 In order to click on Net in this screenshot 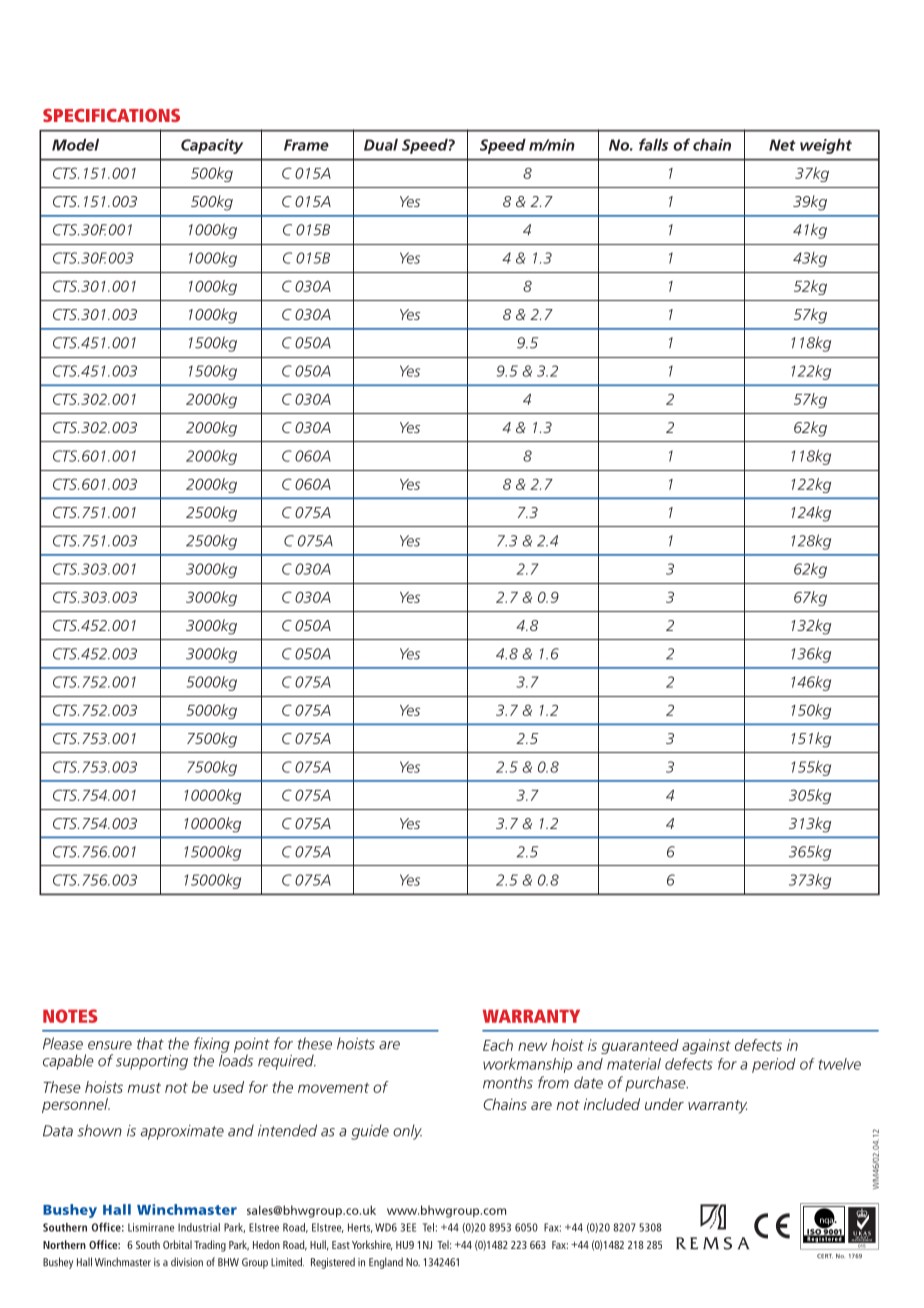, I will do `click(782, 145)`.
